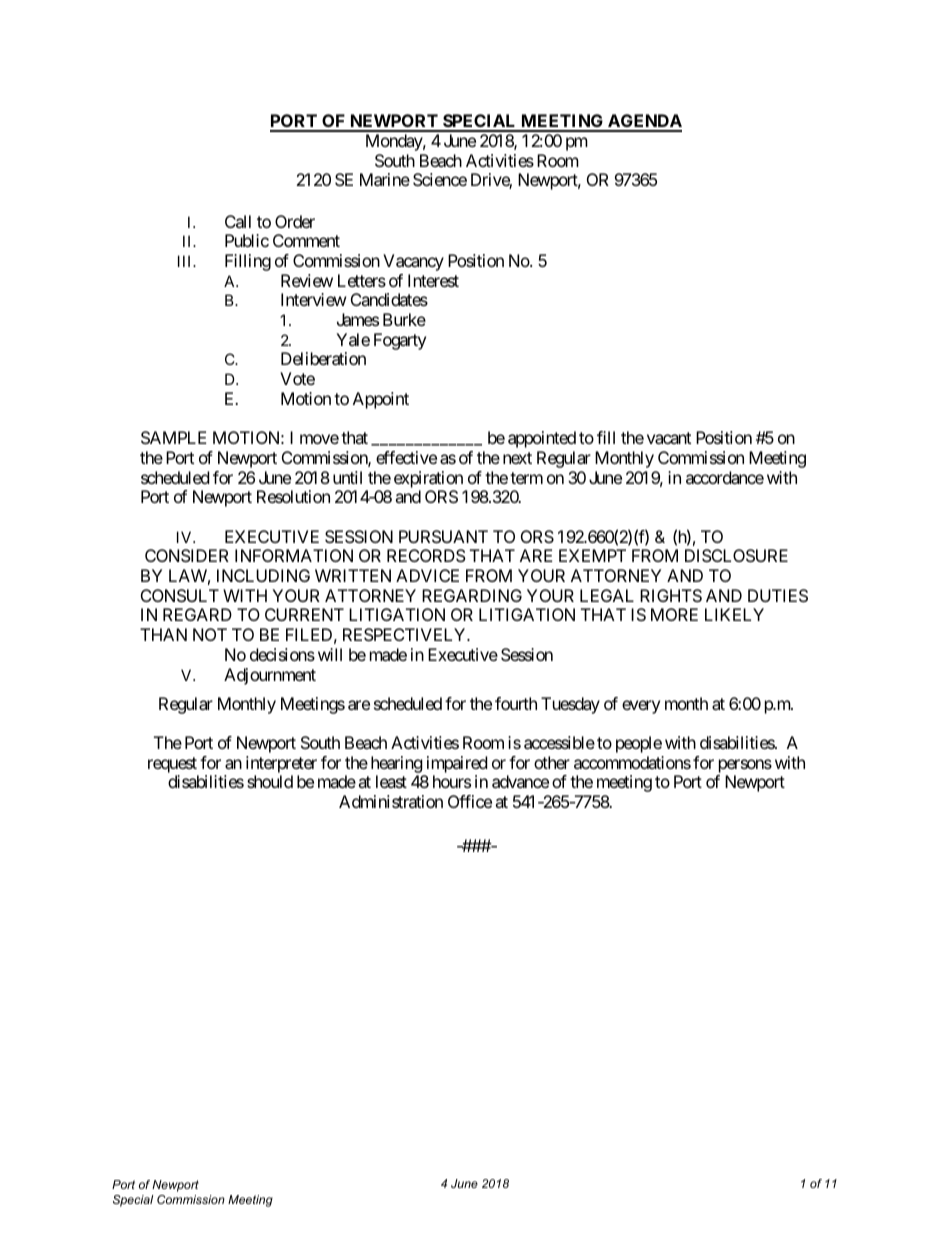 This image has width=952, height=1233. I want to click on next, so click(517, 458).
